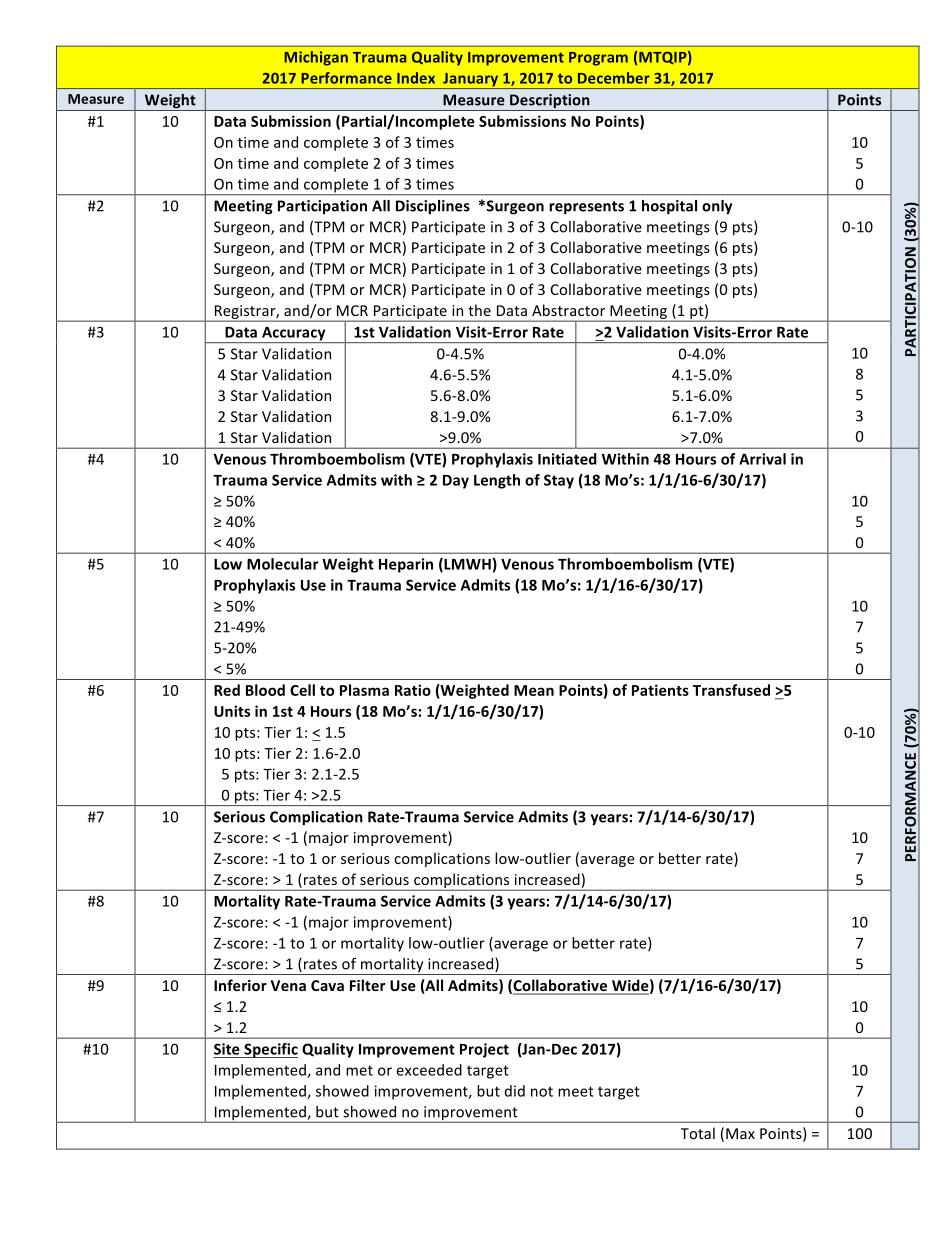 Image resolution: width=952 pixels, height=1233 pixels. Describe the element at coordinates (731, 690) in the screenshot. I see `Transfused` at that location.
